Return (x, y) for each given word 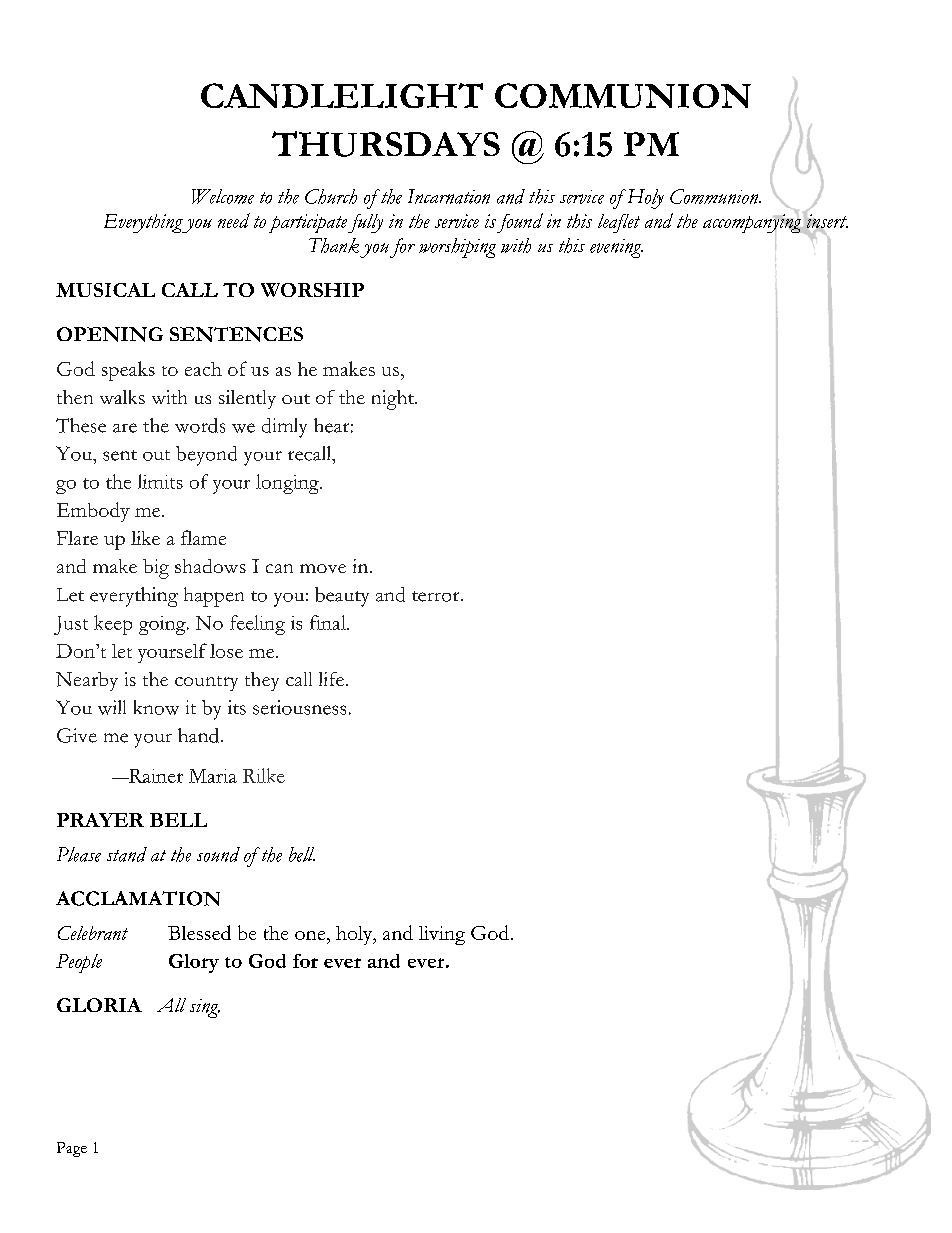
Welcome (223, 196)
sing (205, 1008)
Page (72, 1149)
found (520, 223)
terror (437, 596)
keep (113, 625)
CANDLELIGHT (342, 95)
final (329, 622)
